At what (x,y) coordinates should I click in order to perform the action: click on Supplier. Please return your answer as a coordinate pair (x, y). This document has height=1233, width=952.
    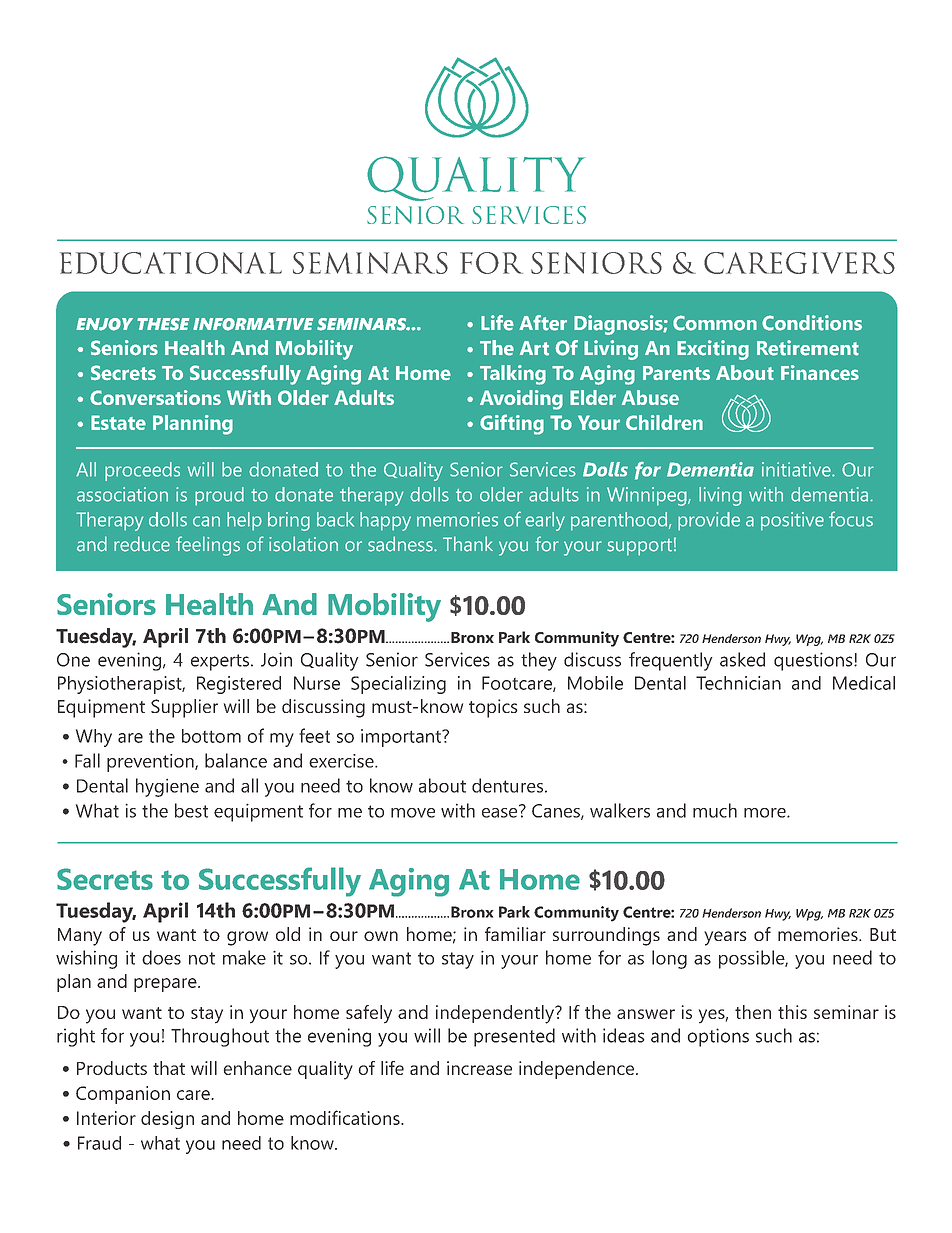
    Looking at the image, I should click on (184, 708).
